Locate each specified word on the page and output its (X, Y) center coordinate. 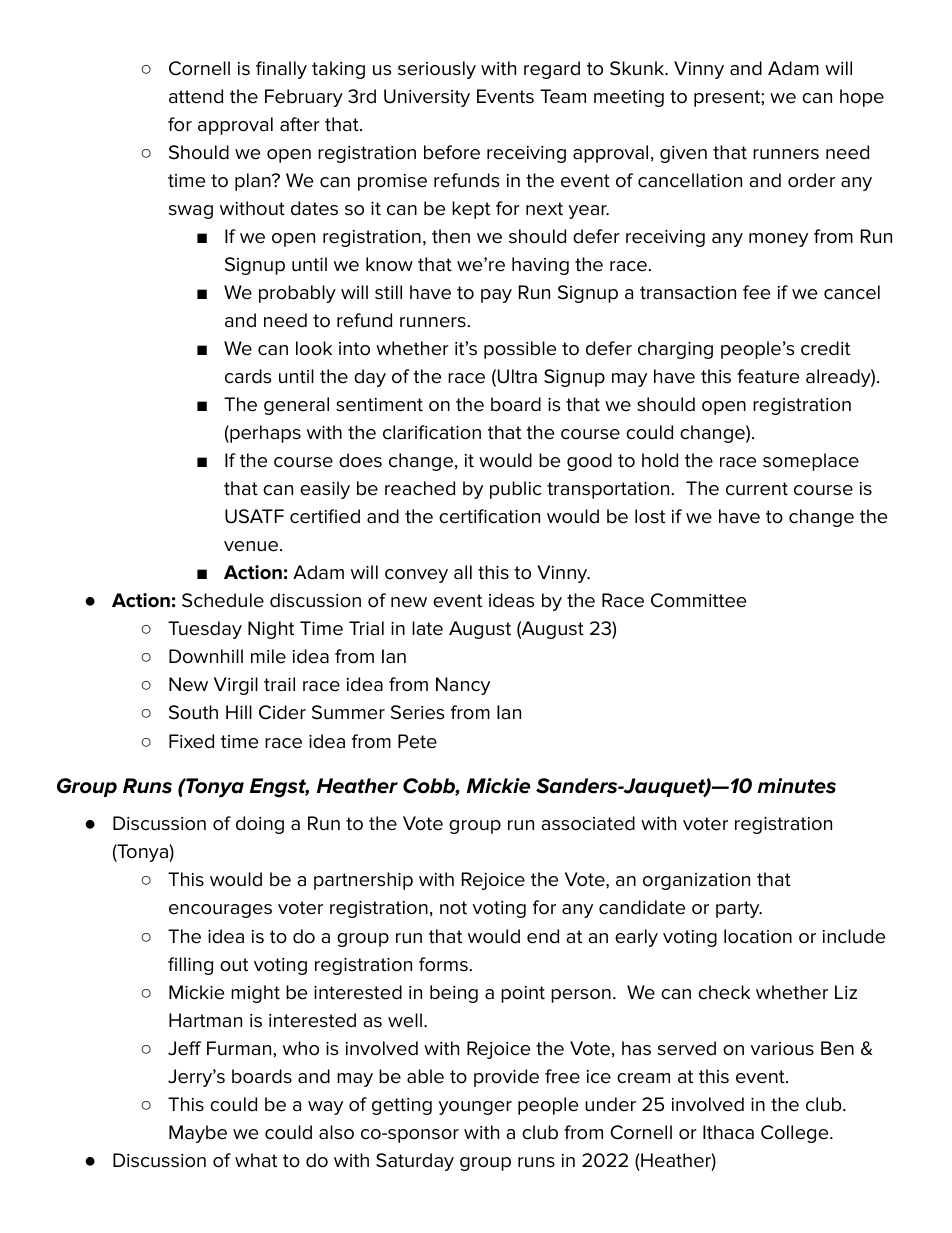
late (427, 628)
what (256, 1160)
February (304, 98)
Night (271, 630)
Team (563, 96)
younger (475, 1108)
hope (862, 98)
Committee (698, 600)
